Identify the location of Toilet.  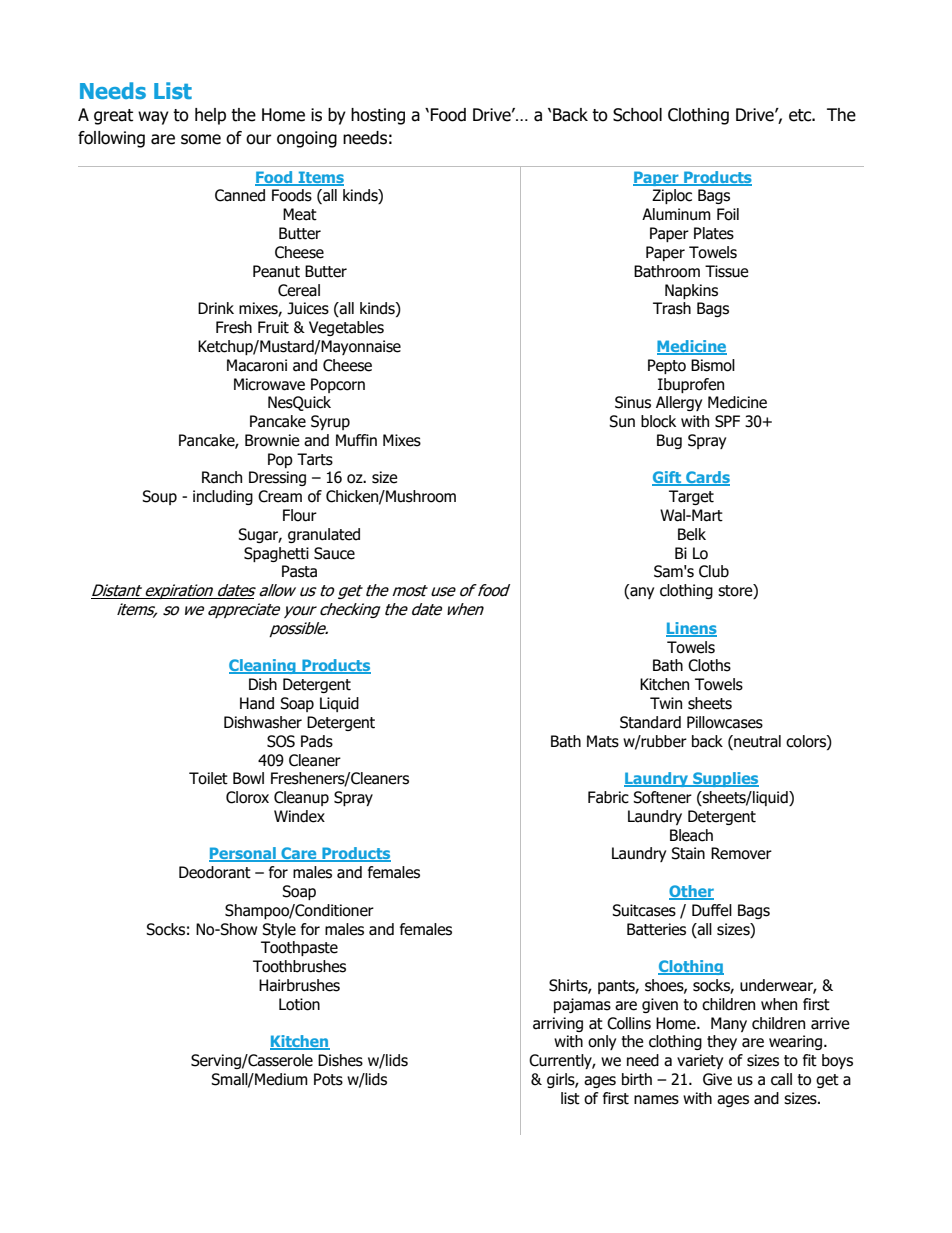
(208, 778).
